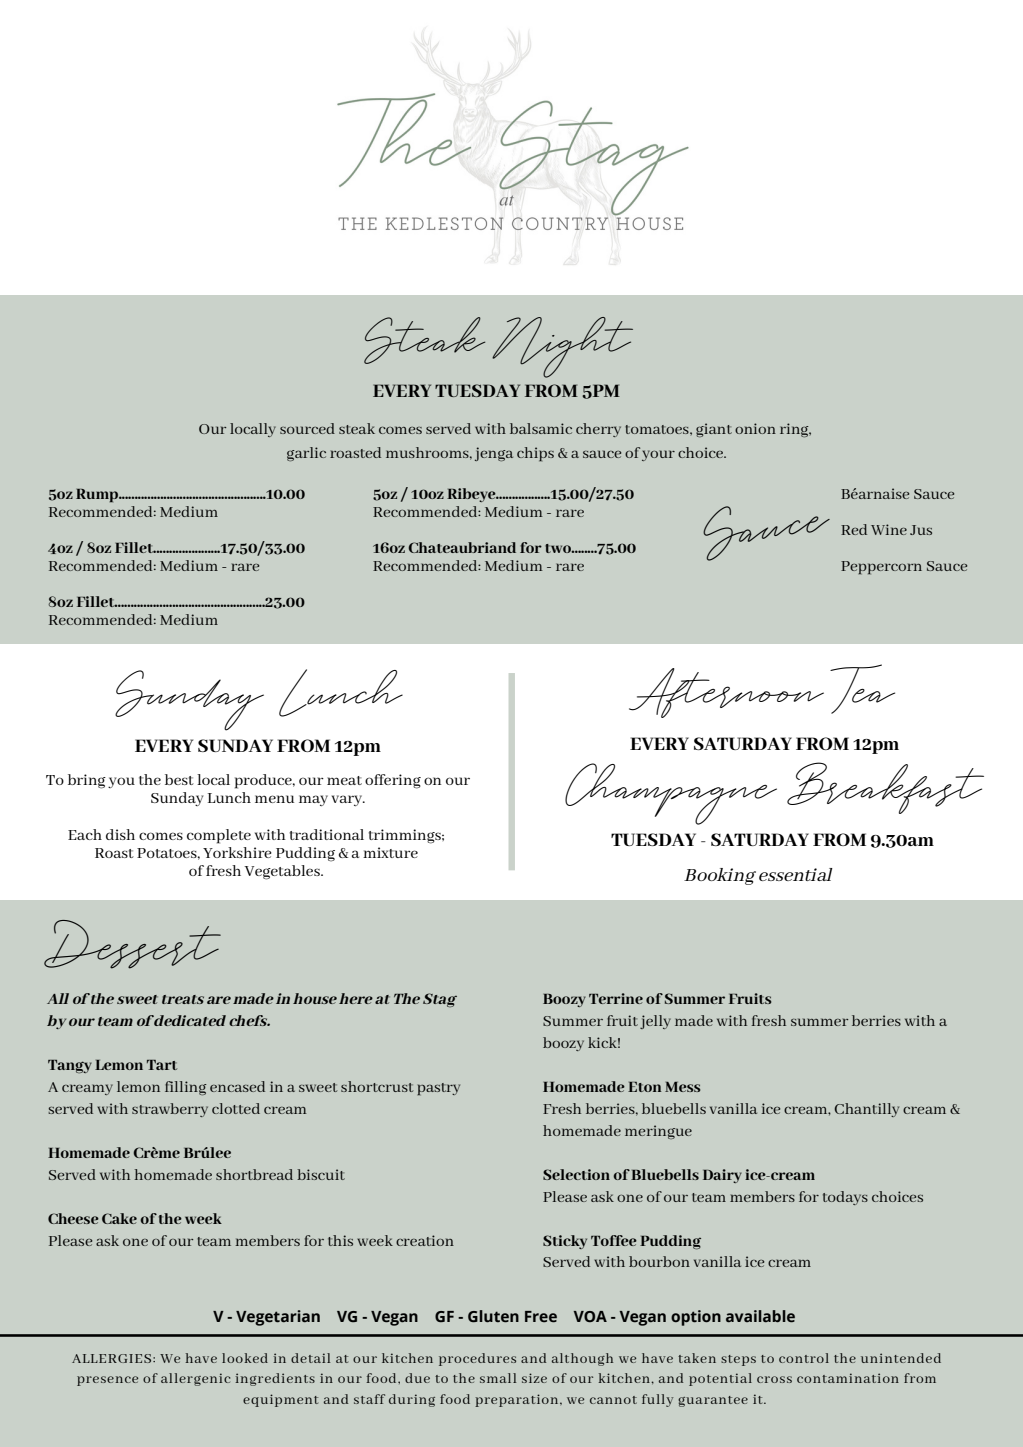 This document has width=1023, height=1447. What do you see at coordinates (750, 998) in the document?
I see `Fruits` at bounding box center [750, 998].
